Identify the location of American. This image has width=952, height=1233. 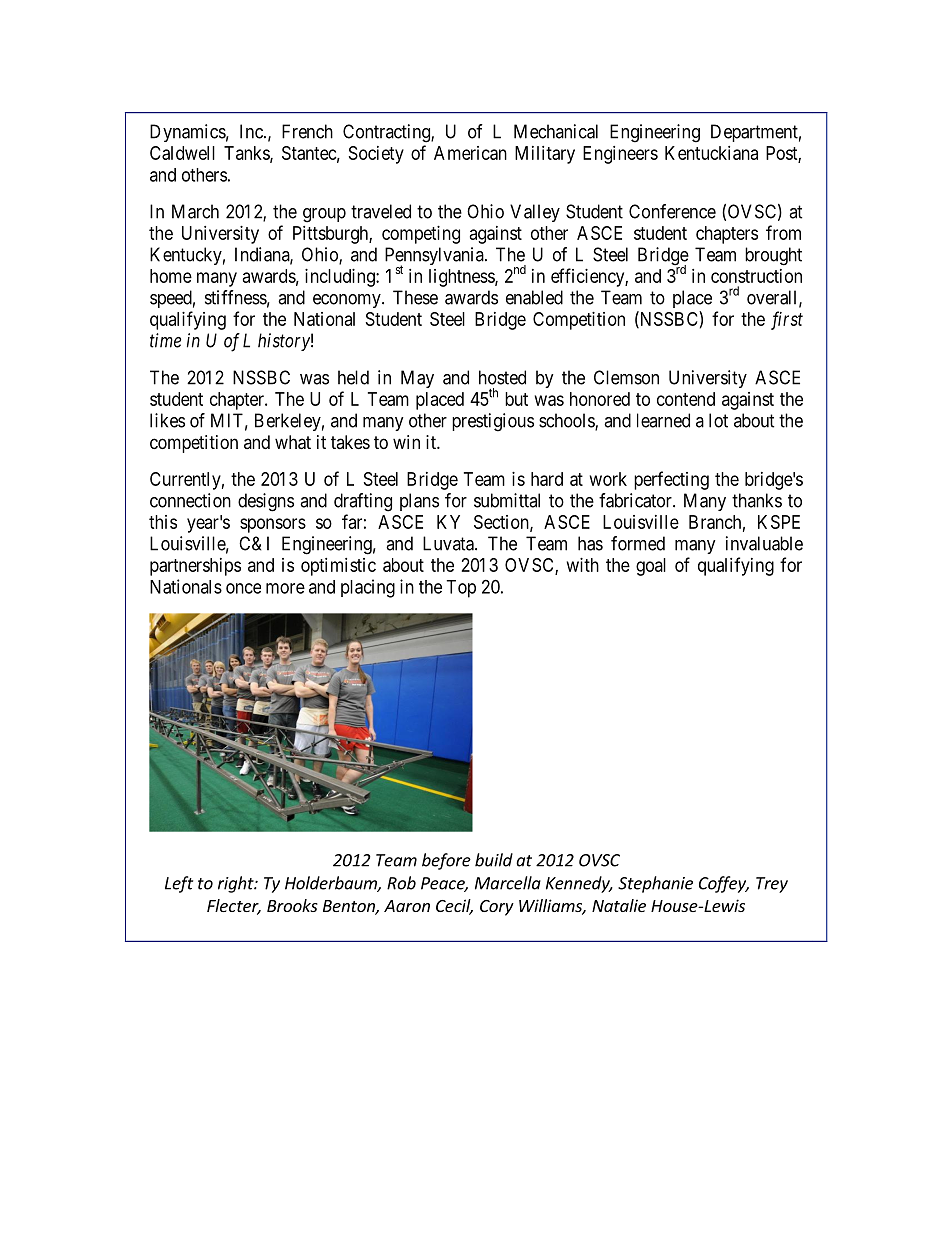
(470, 153).
